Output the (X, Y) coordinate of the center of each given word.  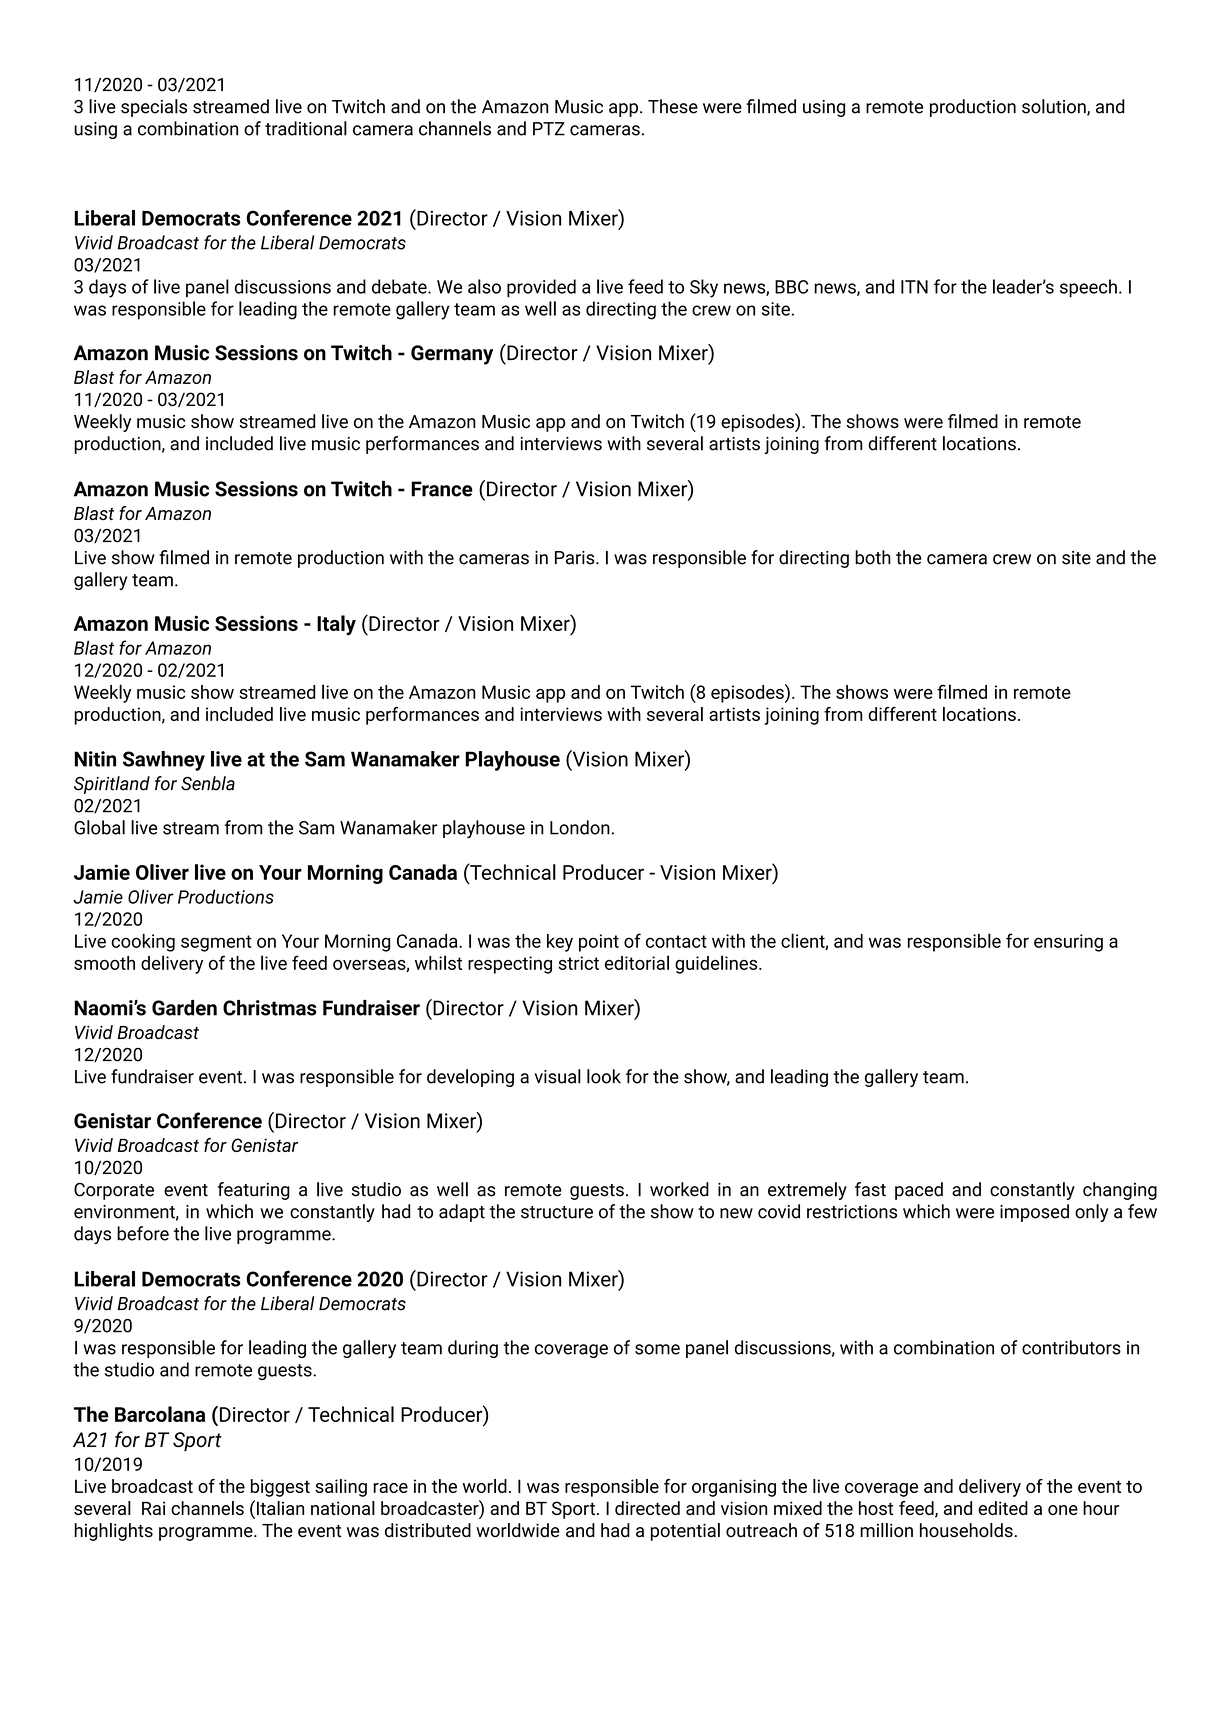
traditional (306, 128)
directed (647, 1508)
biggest (280, 1488)
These (673, 106)
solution (1055, 107)
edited (1003, 1508)
